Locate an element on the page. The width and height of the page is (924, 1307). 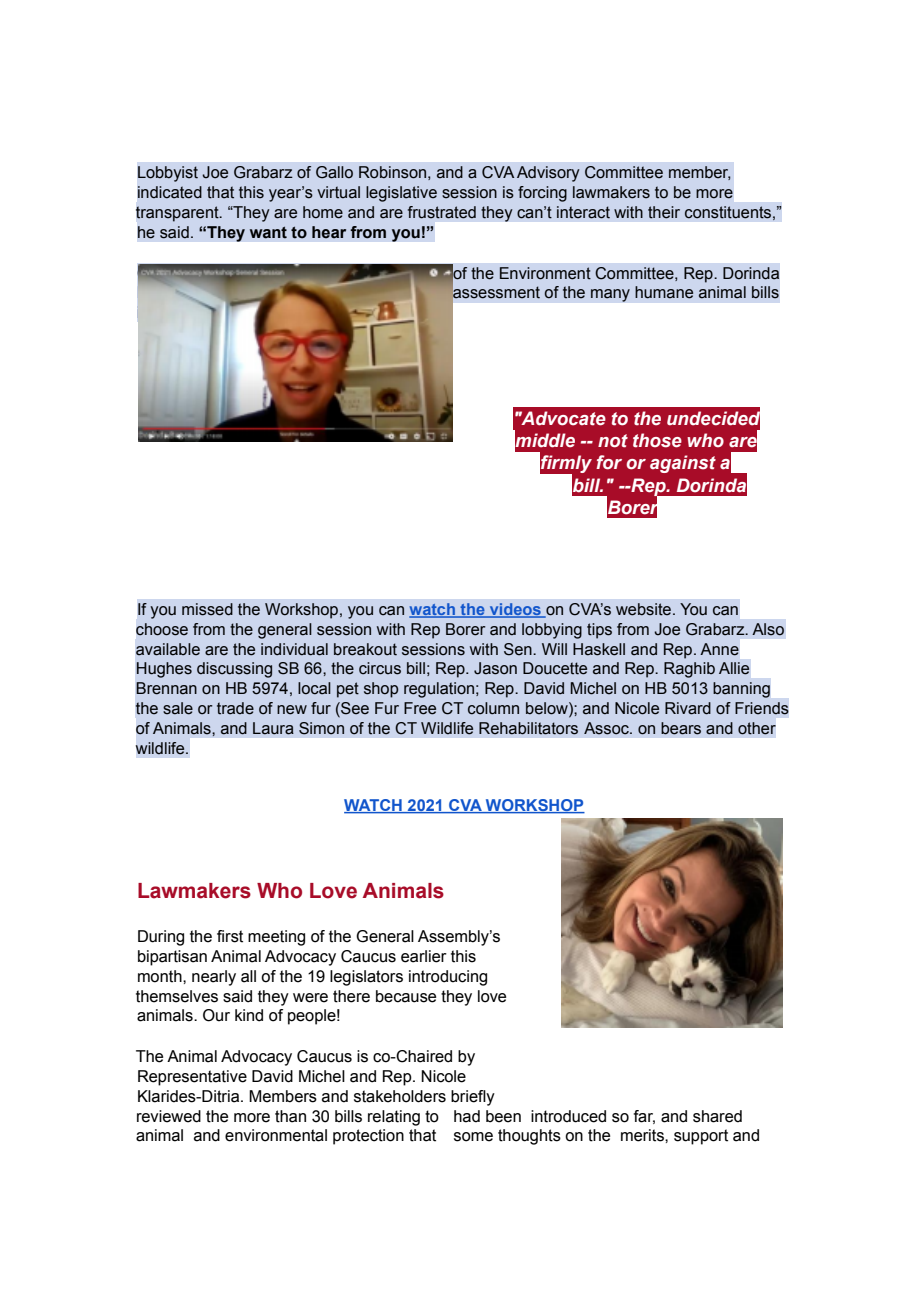
had is located at coordinates (467, 1116).
